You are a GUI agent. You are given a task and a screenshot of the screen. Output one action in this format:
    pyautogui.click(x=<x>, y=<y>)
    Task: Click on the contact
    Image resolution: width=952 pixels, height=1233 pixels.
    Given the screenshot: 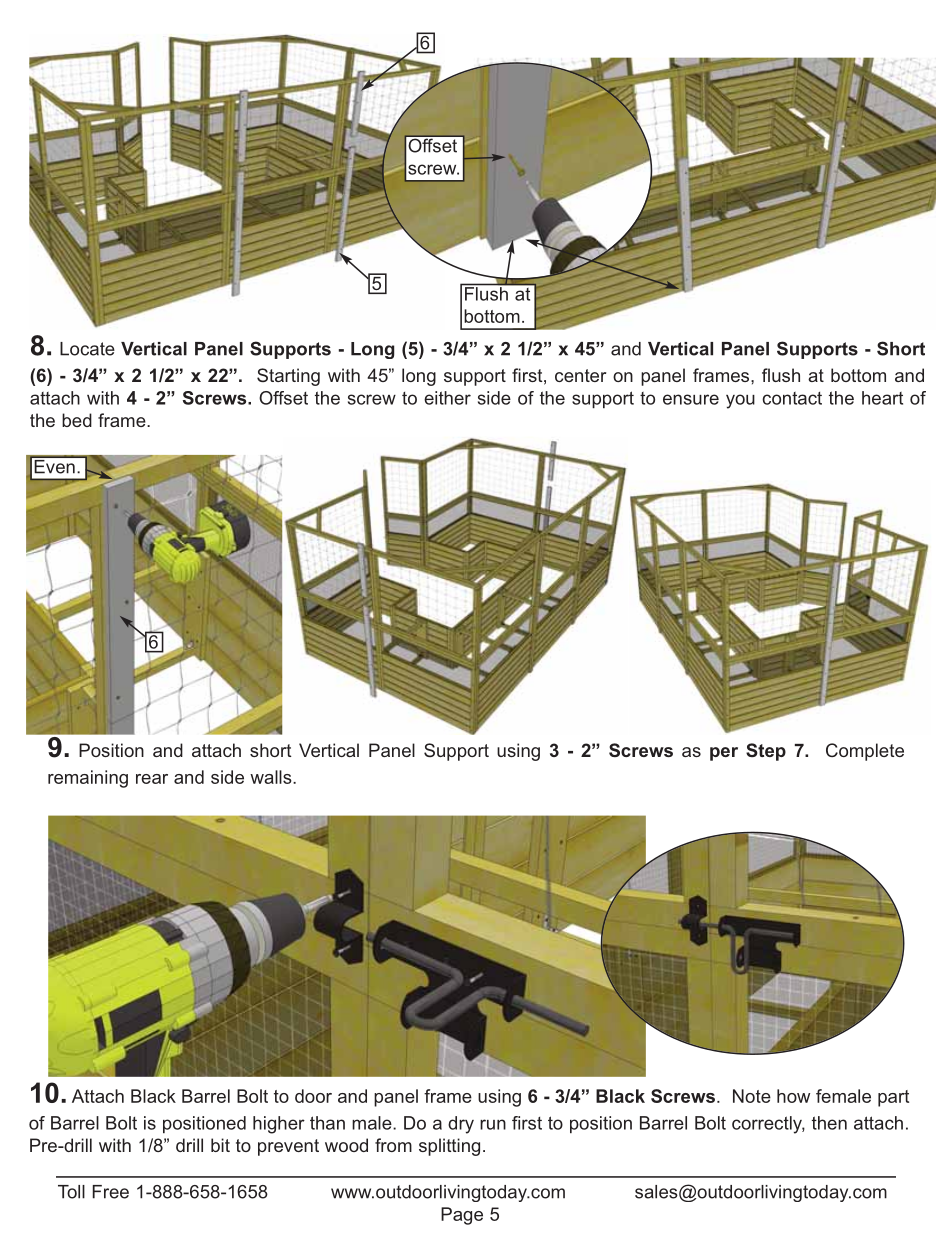 What is the action you would take?
    pyautogui.click(x=792, y=398)
